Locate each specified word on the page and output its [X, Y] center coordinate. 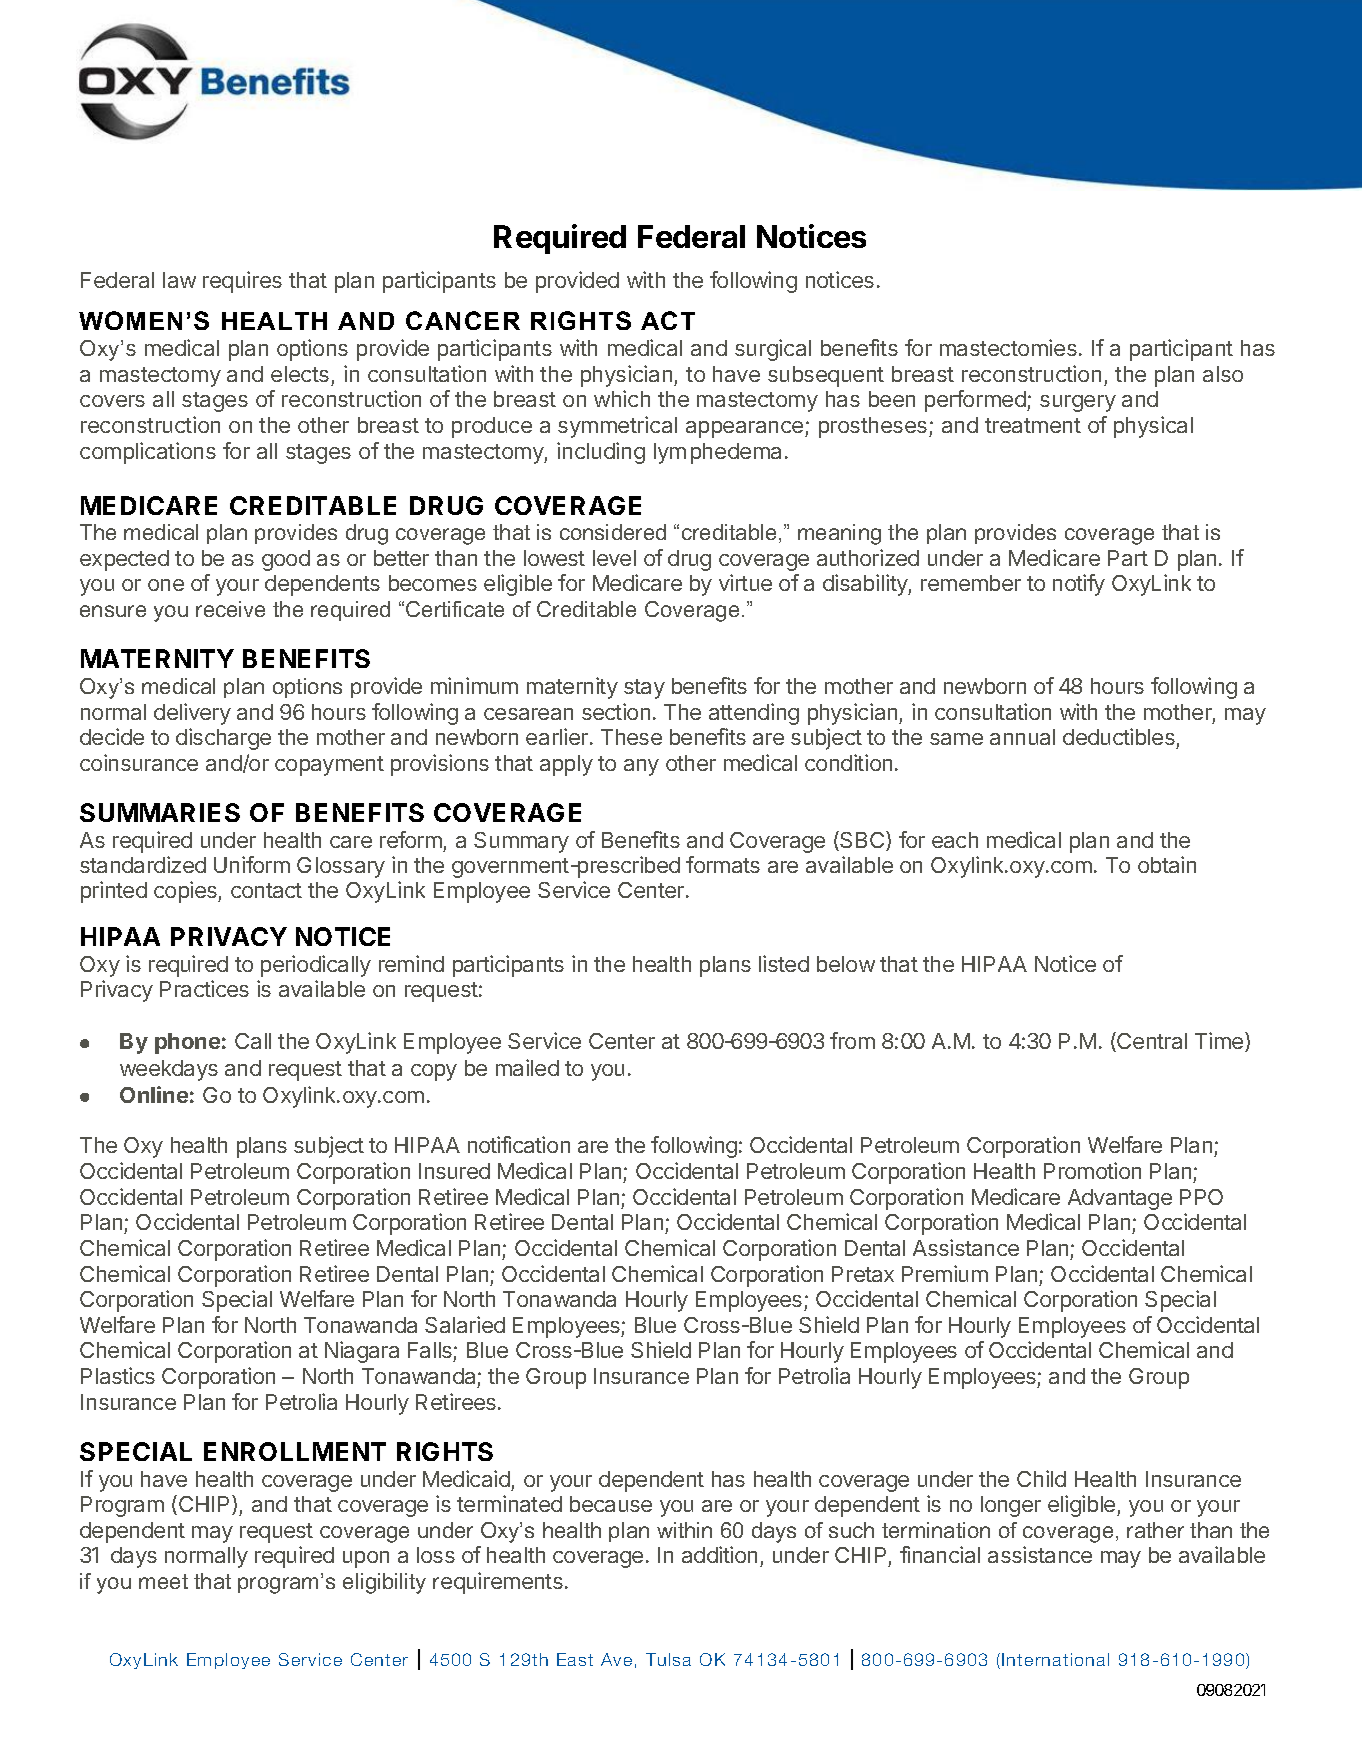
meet [163, 1581]
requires [242, 282]
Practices [204, 988]
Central [1151, 1042]
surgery [1078, 403]
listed [784, 963]
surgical [773, 350]
